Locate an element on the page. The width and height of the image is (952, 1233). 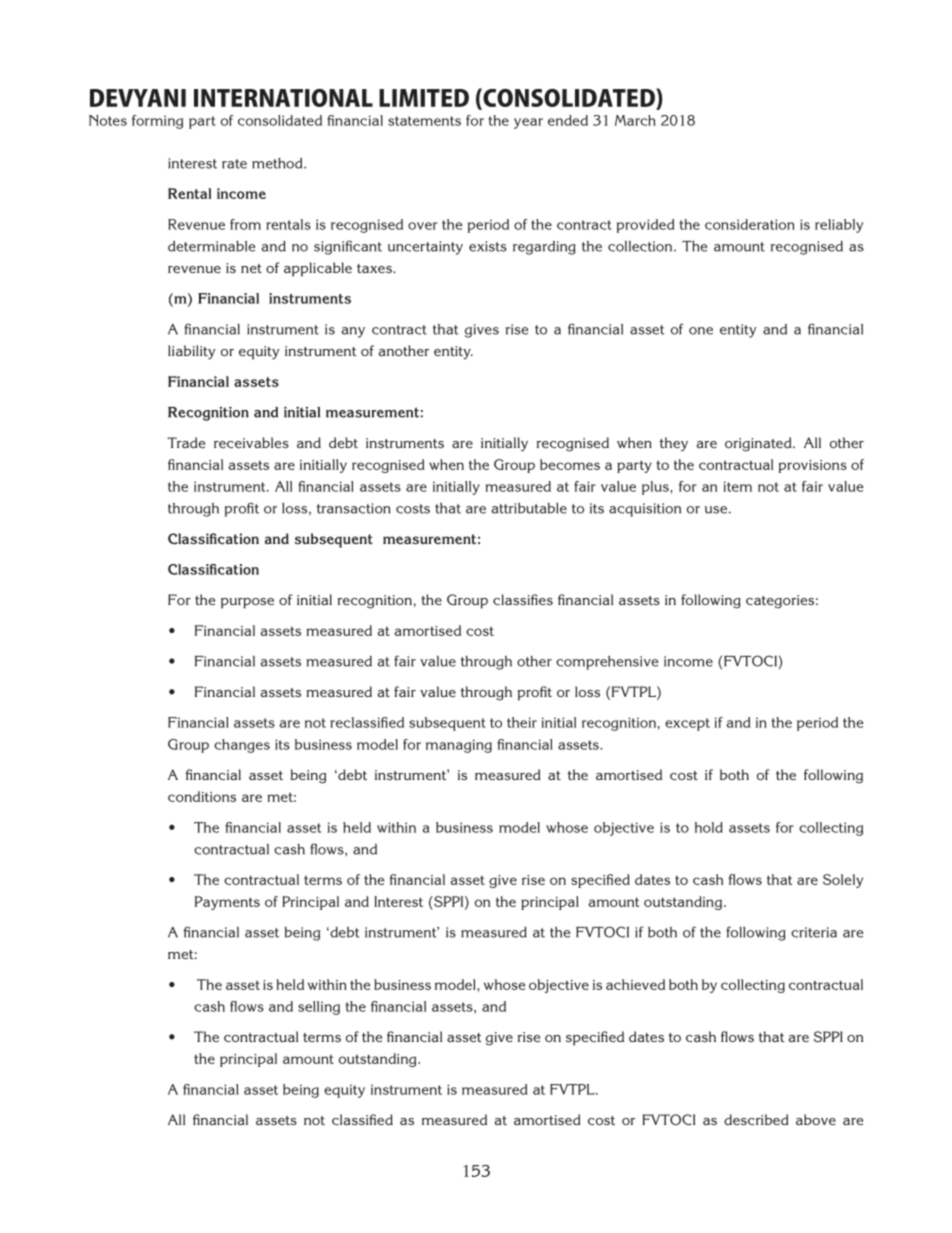
forming is located at coordinates (157, 122).
